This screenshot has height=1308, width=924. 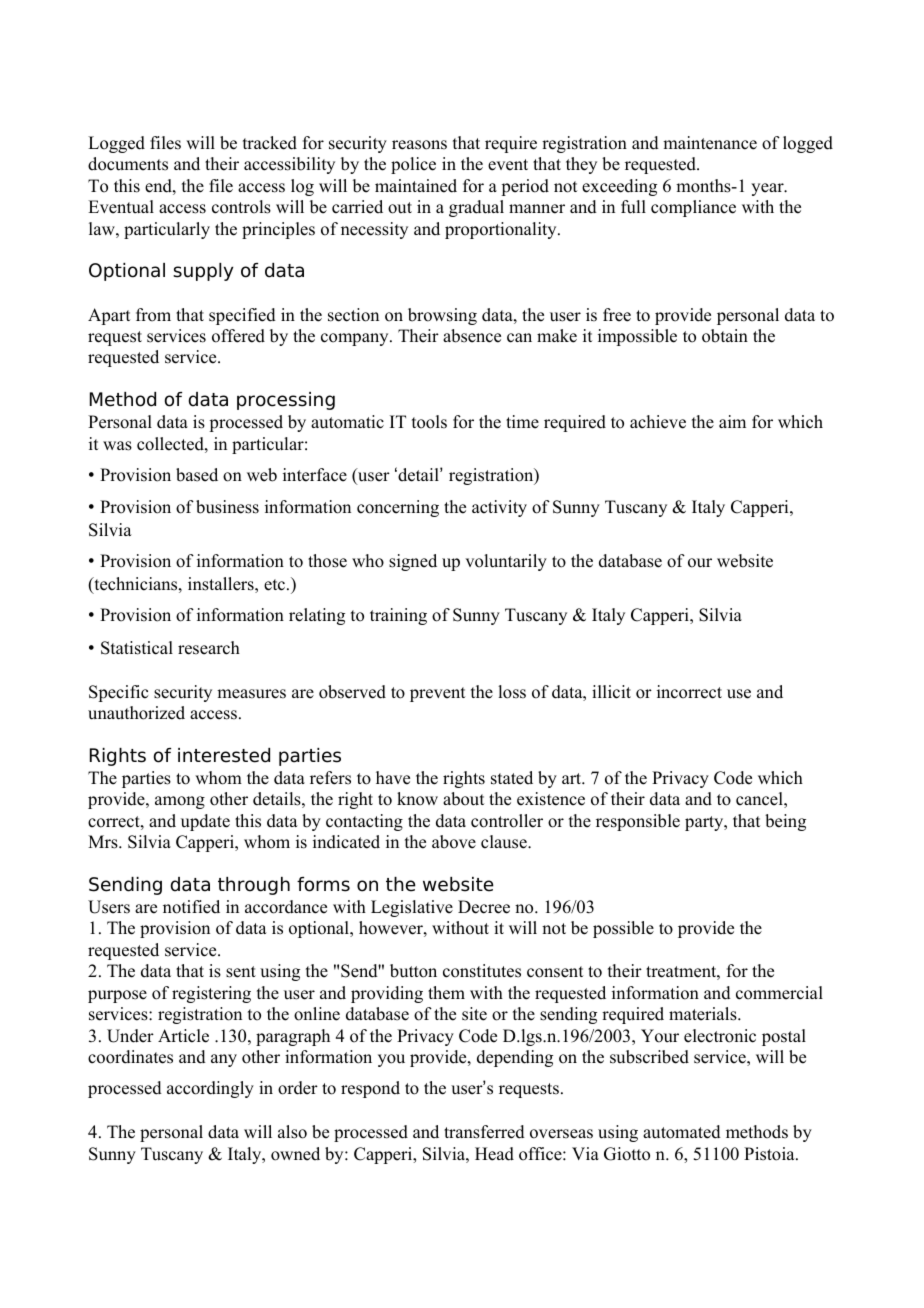 I want to click on about, so click(x=463, y=799).
